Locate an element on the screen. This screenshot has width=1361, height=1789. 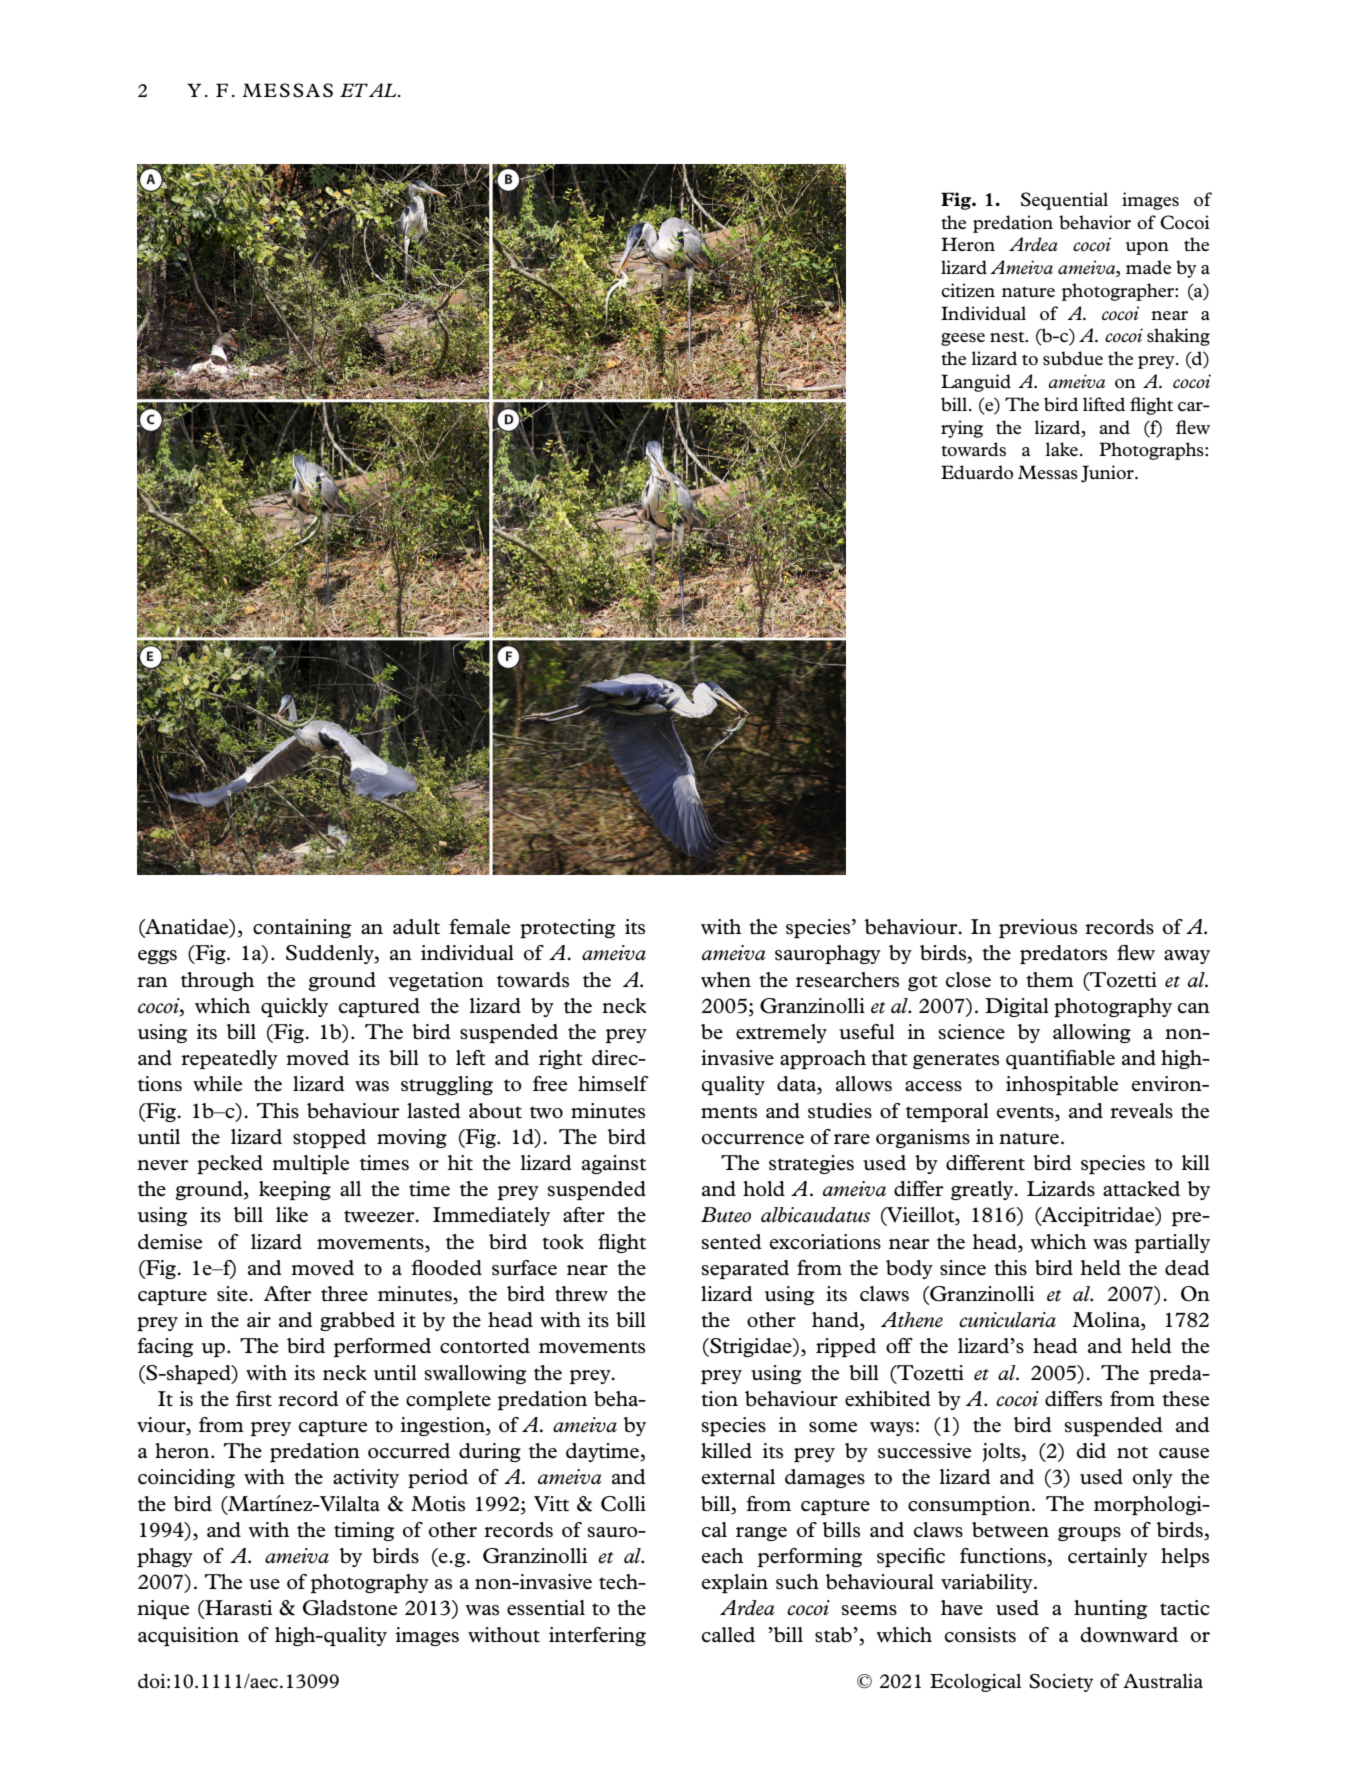
citizen is located at coordinates (968, 290).
